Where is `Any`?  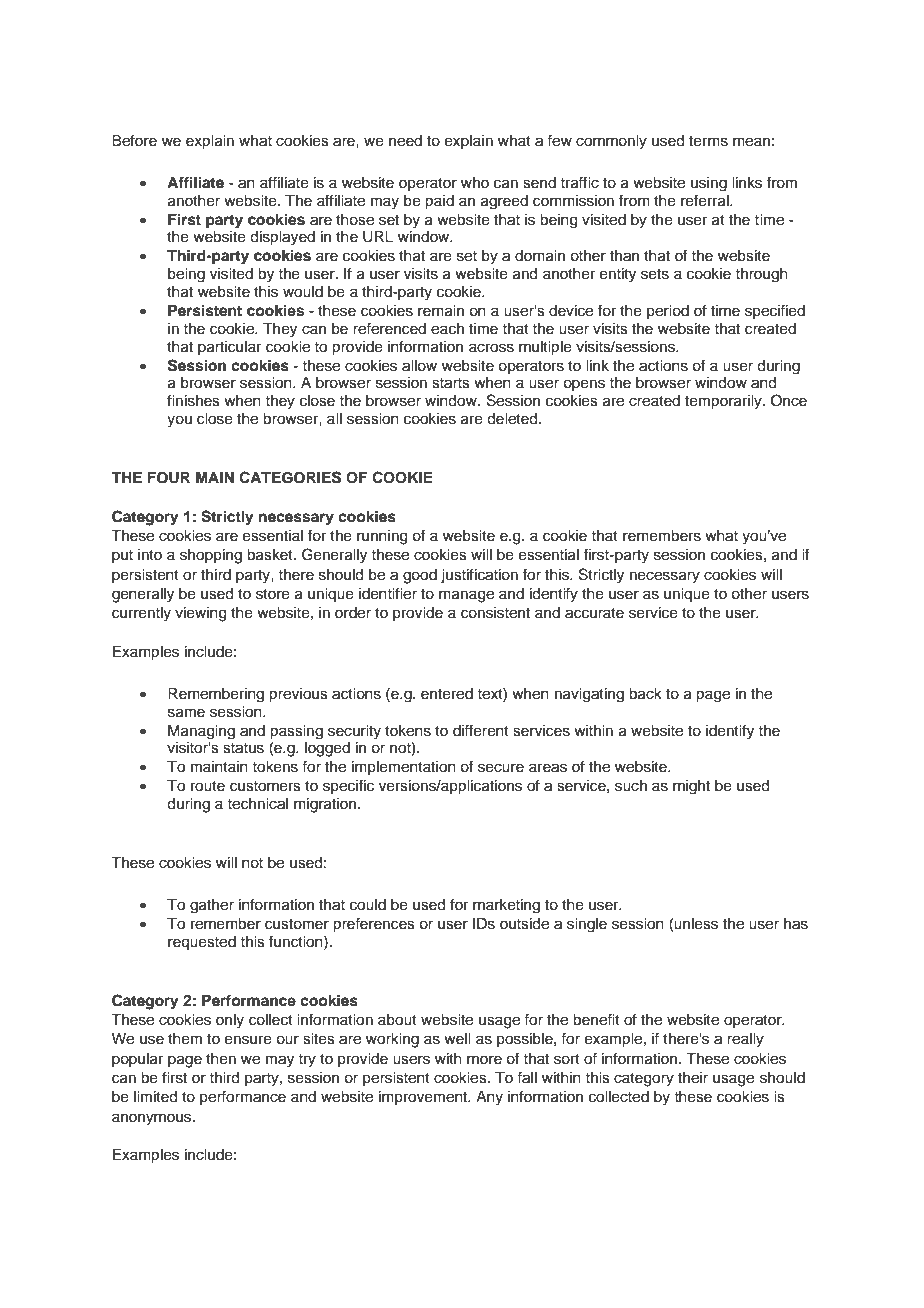
Any is located at coordinates (489, 1098).
